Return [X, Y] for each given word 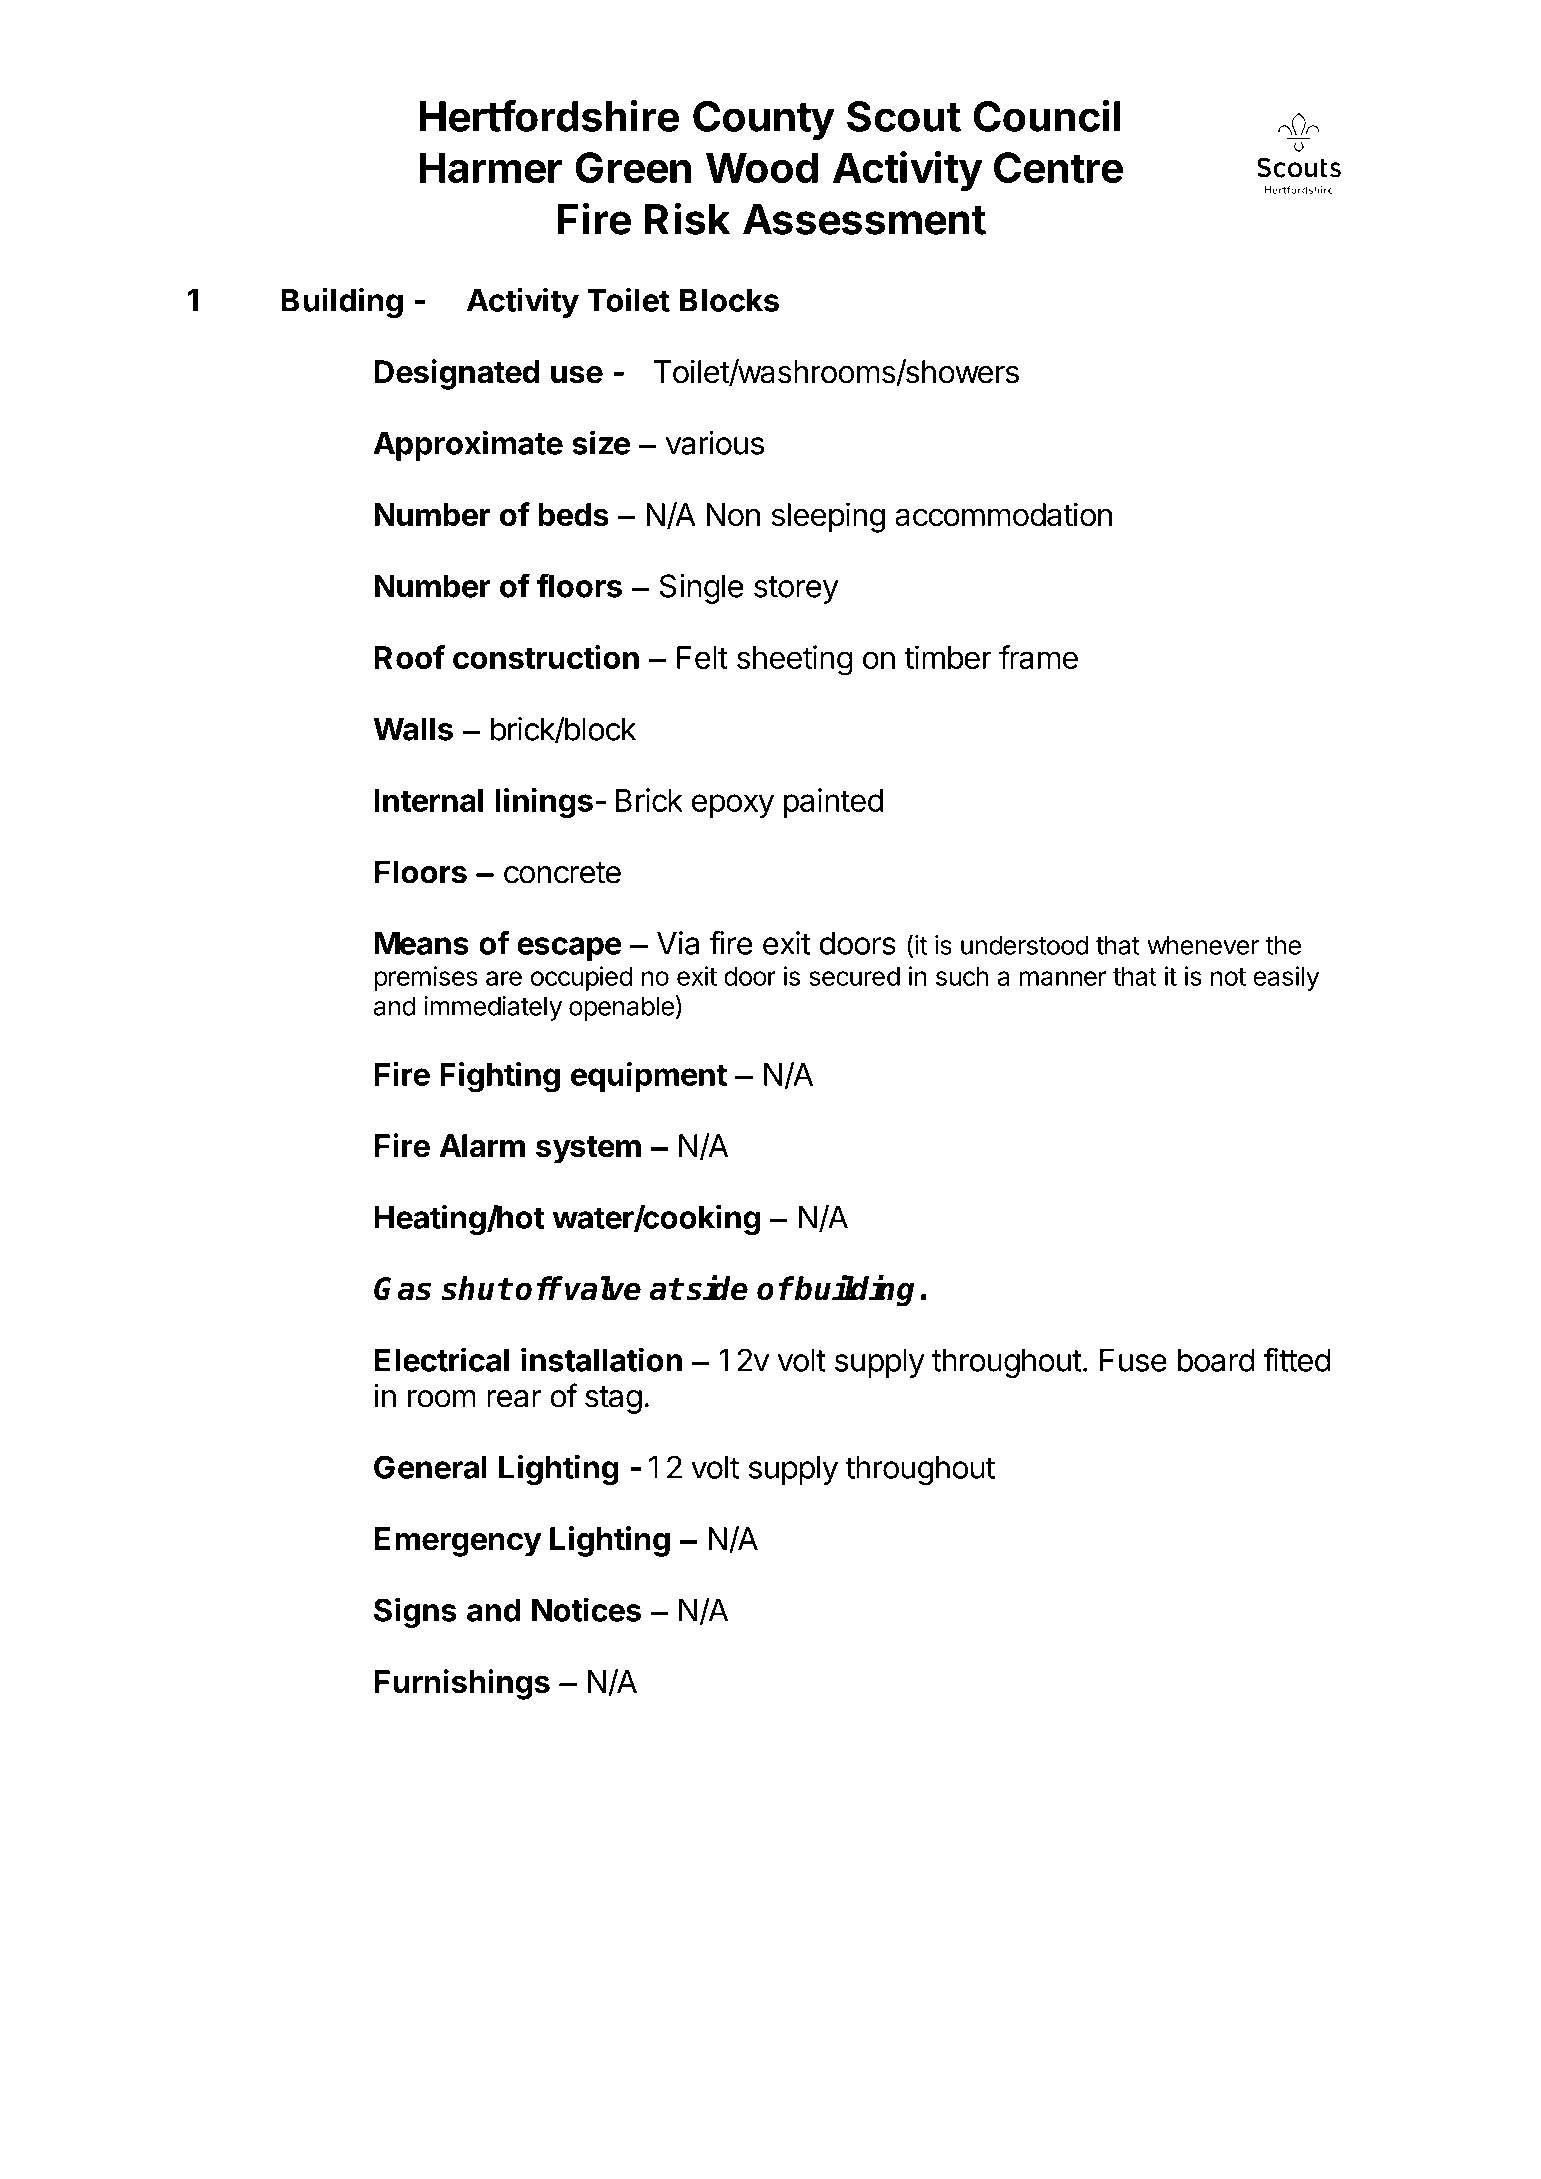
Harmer [491, 167]
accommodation [1003, 514]
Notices [586, 1609]
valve [603, 1288]
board [1216, 1360]
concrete [562, 873]
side [717, 1288]
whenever [1203, 945]
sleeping [828, 517]
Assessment [864, 219]
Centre [1058, 167]
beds [573, 515]
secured [854, 976]
